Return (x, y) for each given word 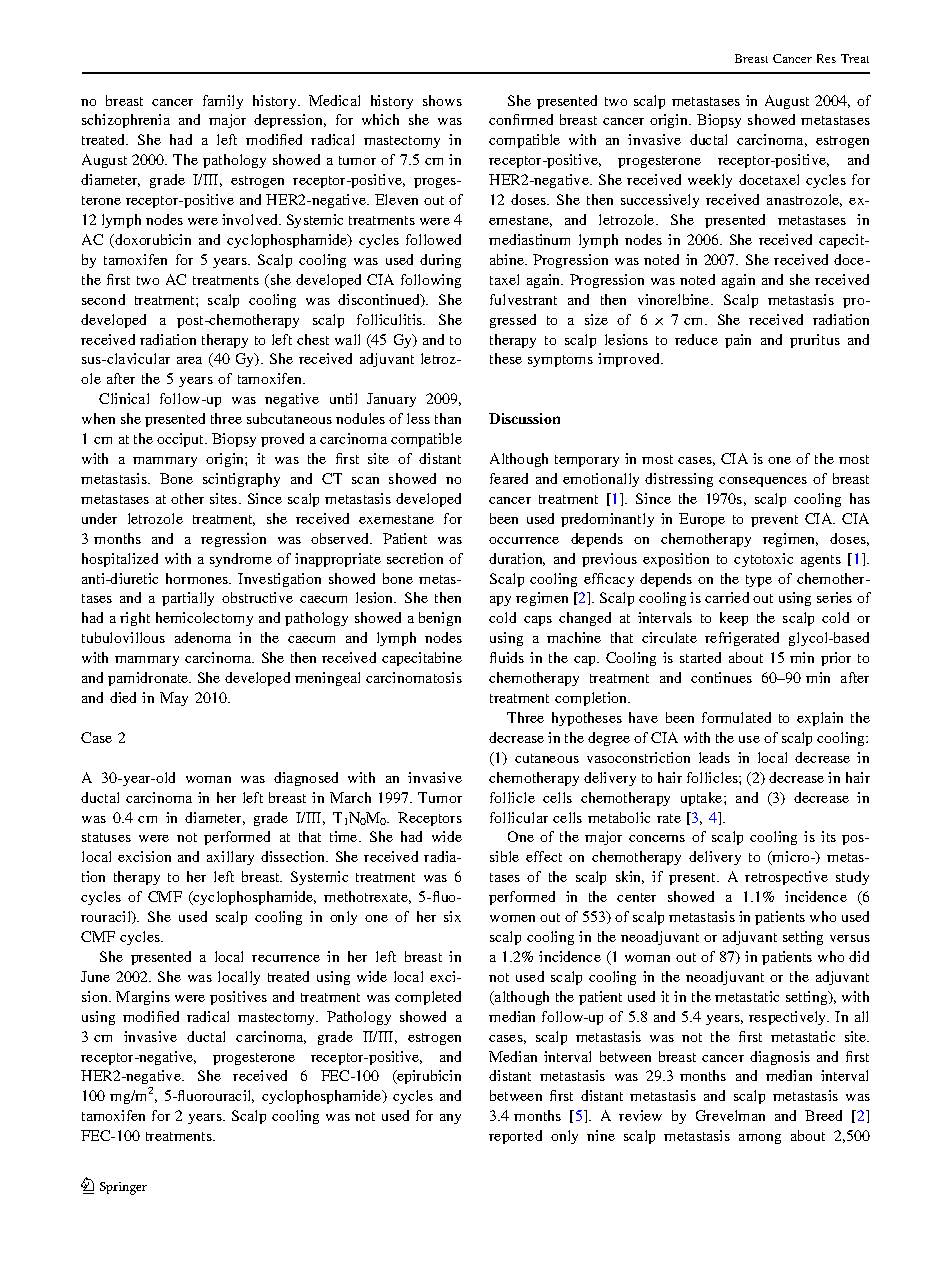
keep (734, 619)
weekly (710, 181)
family (223, 102)
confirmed (521, 119)
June (95, 976)
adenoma (203, 637)
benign (440, 619)
